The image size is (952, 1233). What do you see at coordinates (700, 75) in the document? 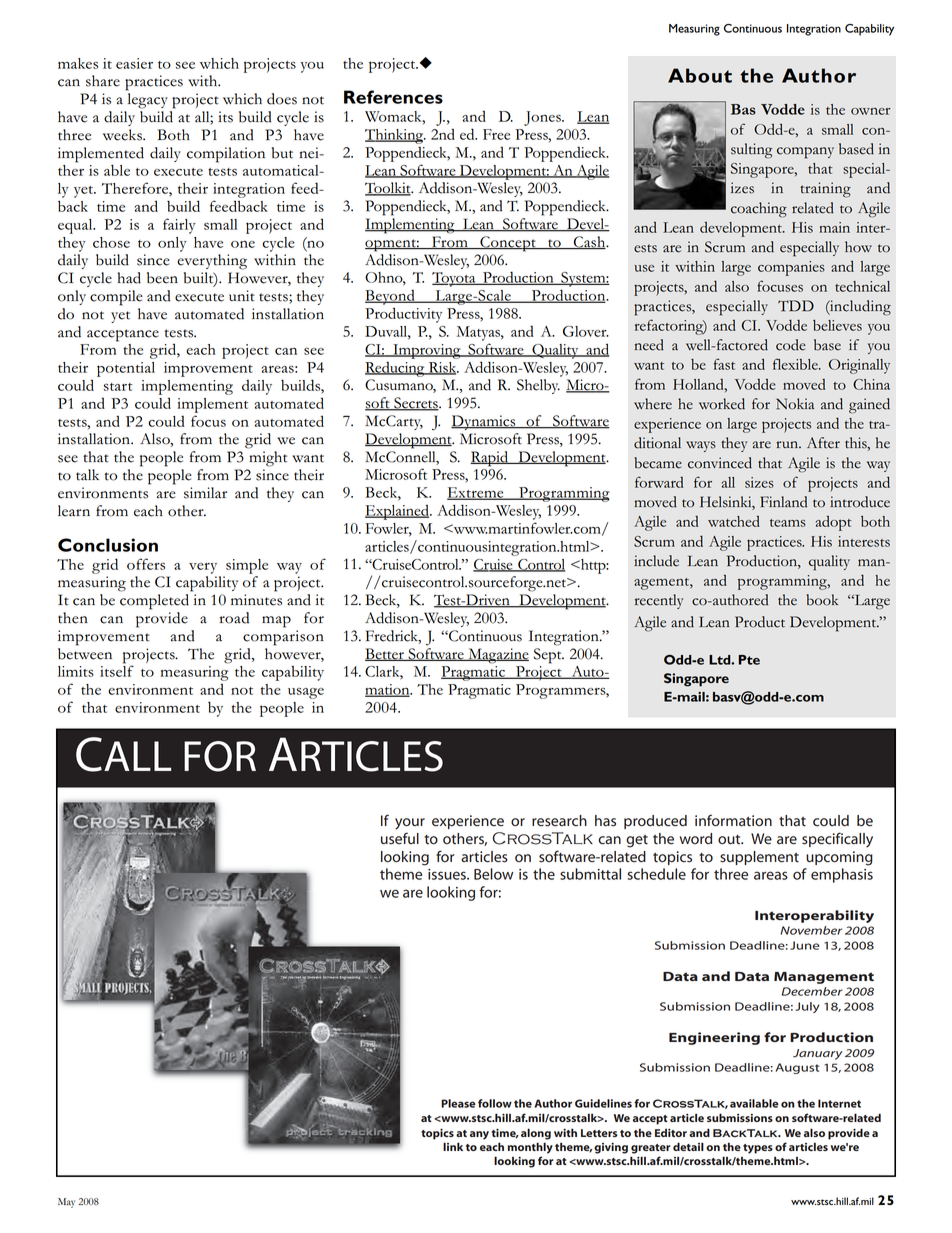
I see `About` at bounding box center [700, 75].
